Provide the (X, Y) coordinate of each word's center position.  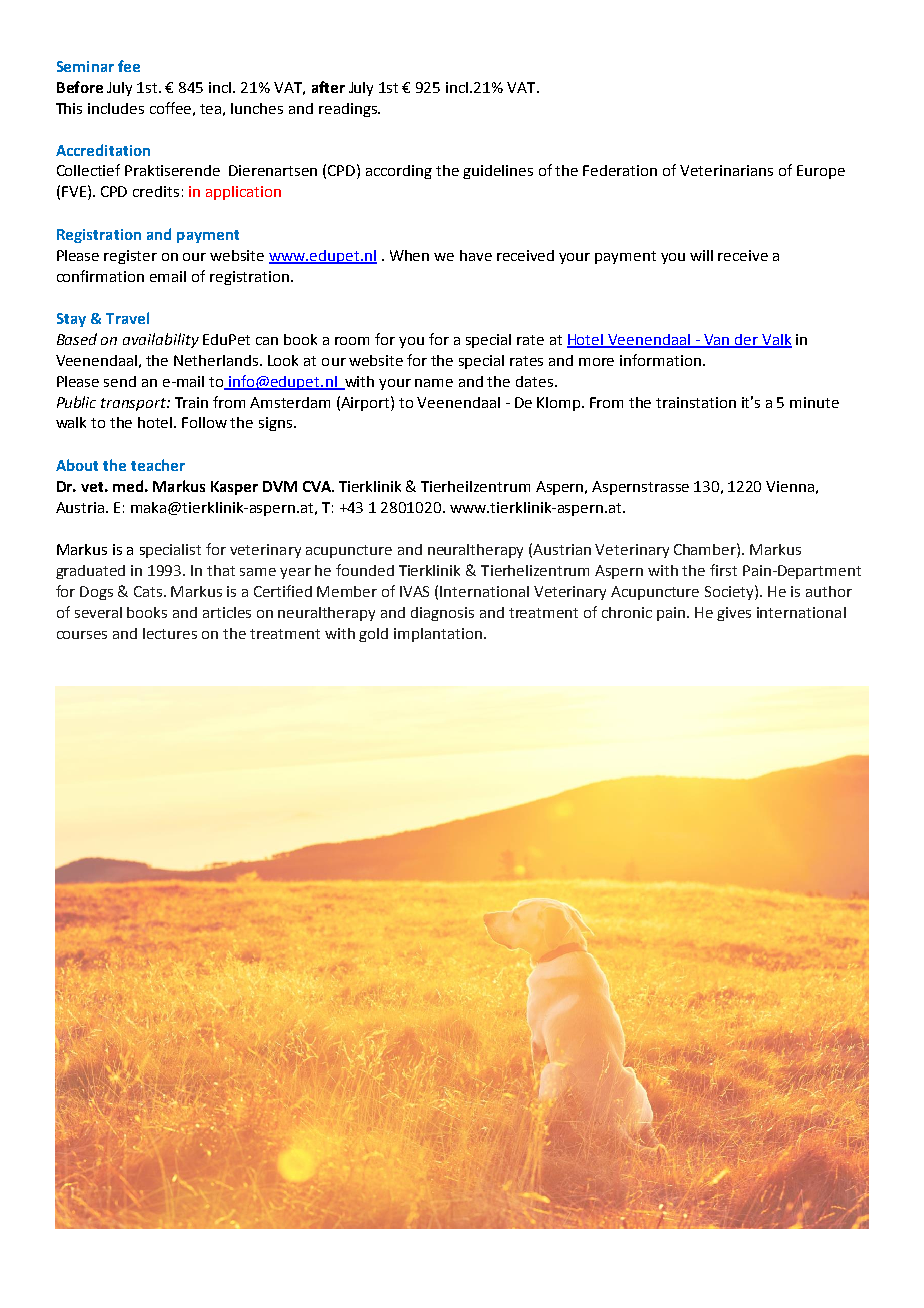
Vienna (790, 486)
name (434, 383)
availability (161, 340)
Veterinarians (726, 170)
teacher (158, 465)
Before (80, 87)
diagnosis (442, 614)
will (701, 255)
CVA (318, 486)
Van (717, 341)
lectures (170, 633)
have (476, 255)
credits (156, 191)
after (328, 87)
